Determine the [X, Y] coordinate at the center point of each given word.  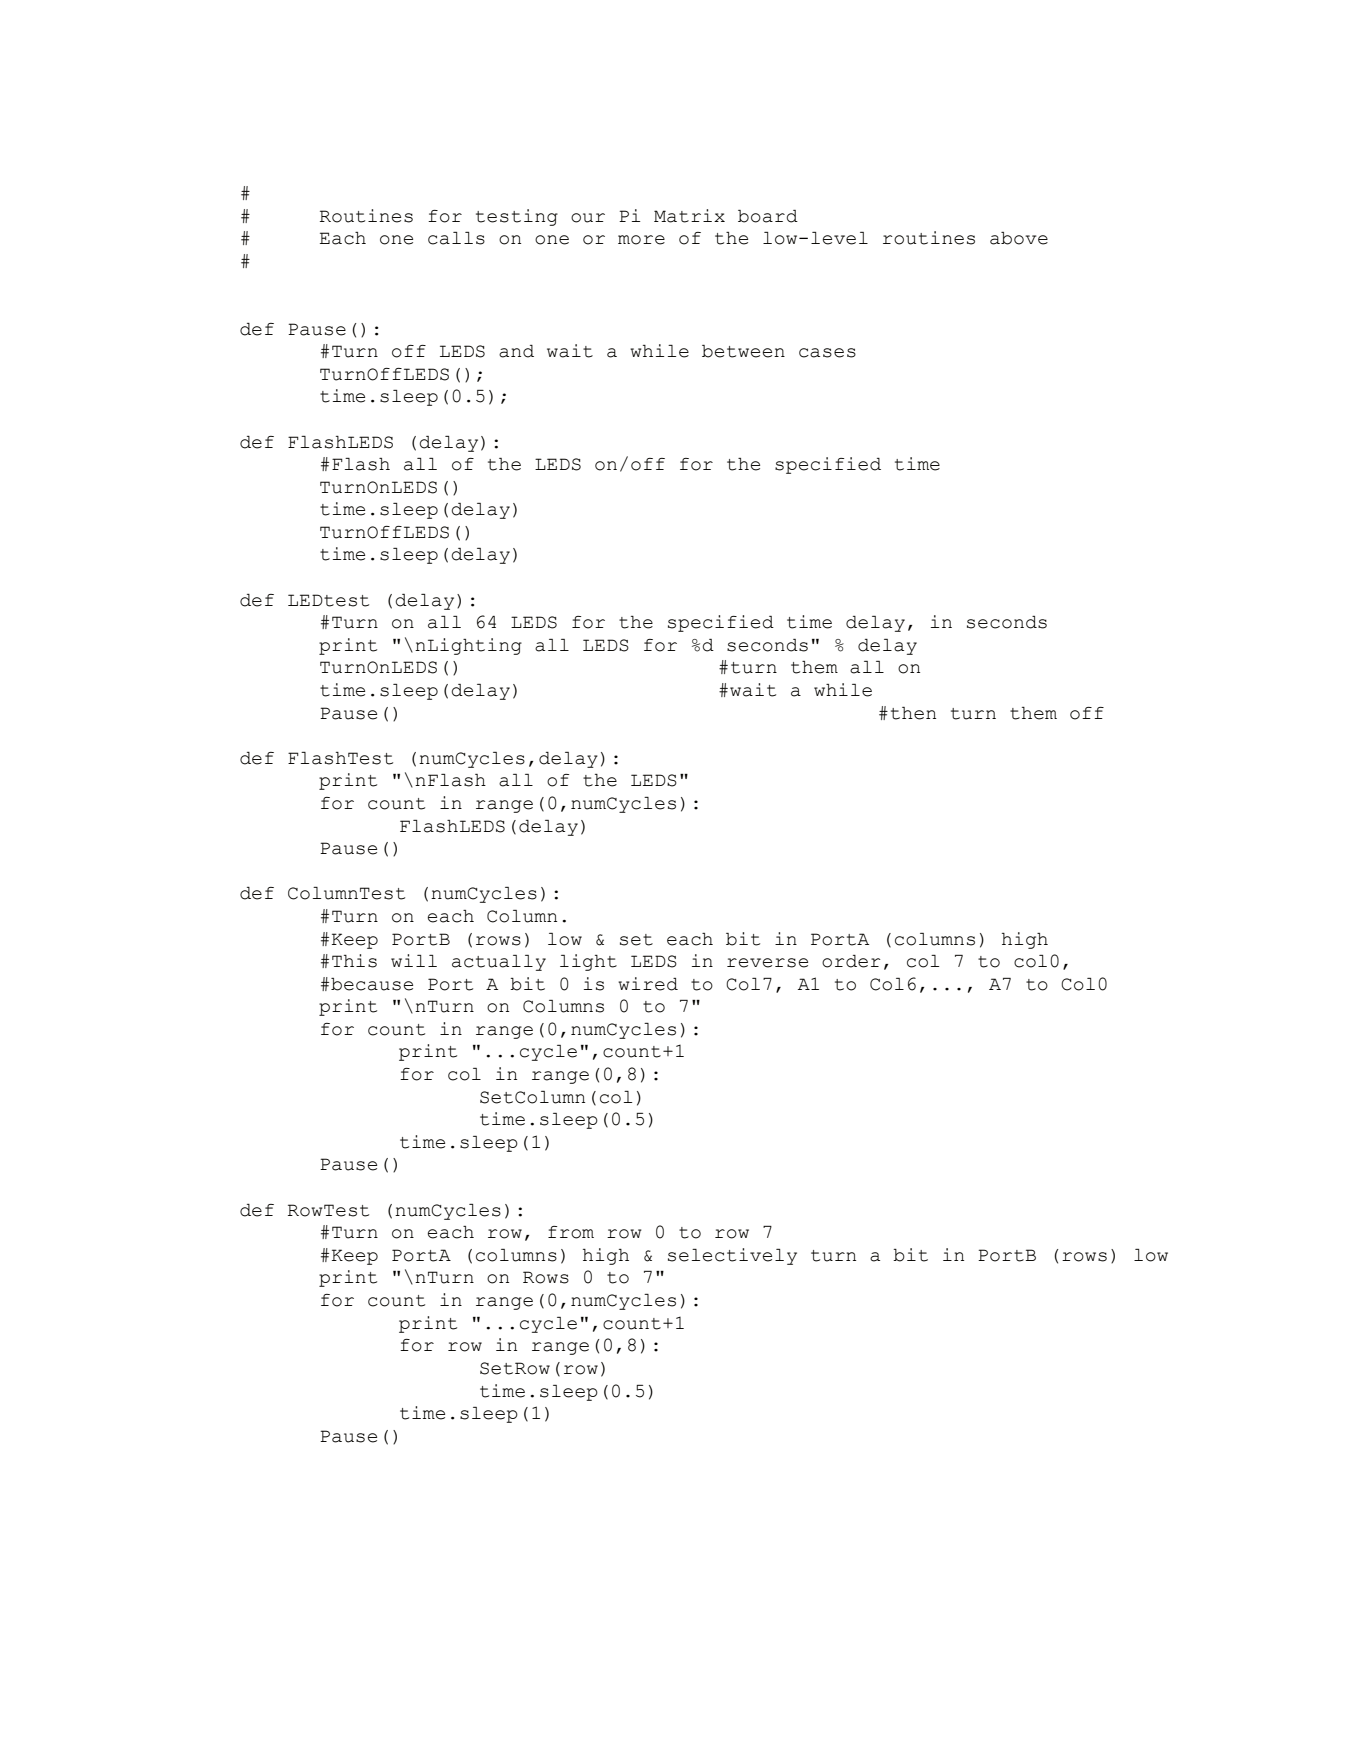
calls [456, 238]
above [1019, 238]
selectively [732, 1256]
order [851, 961]
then [913, 713]
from [571, 1232]
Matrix [689, 216]
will [414, 960]
